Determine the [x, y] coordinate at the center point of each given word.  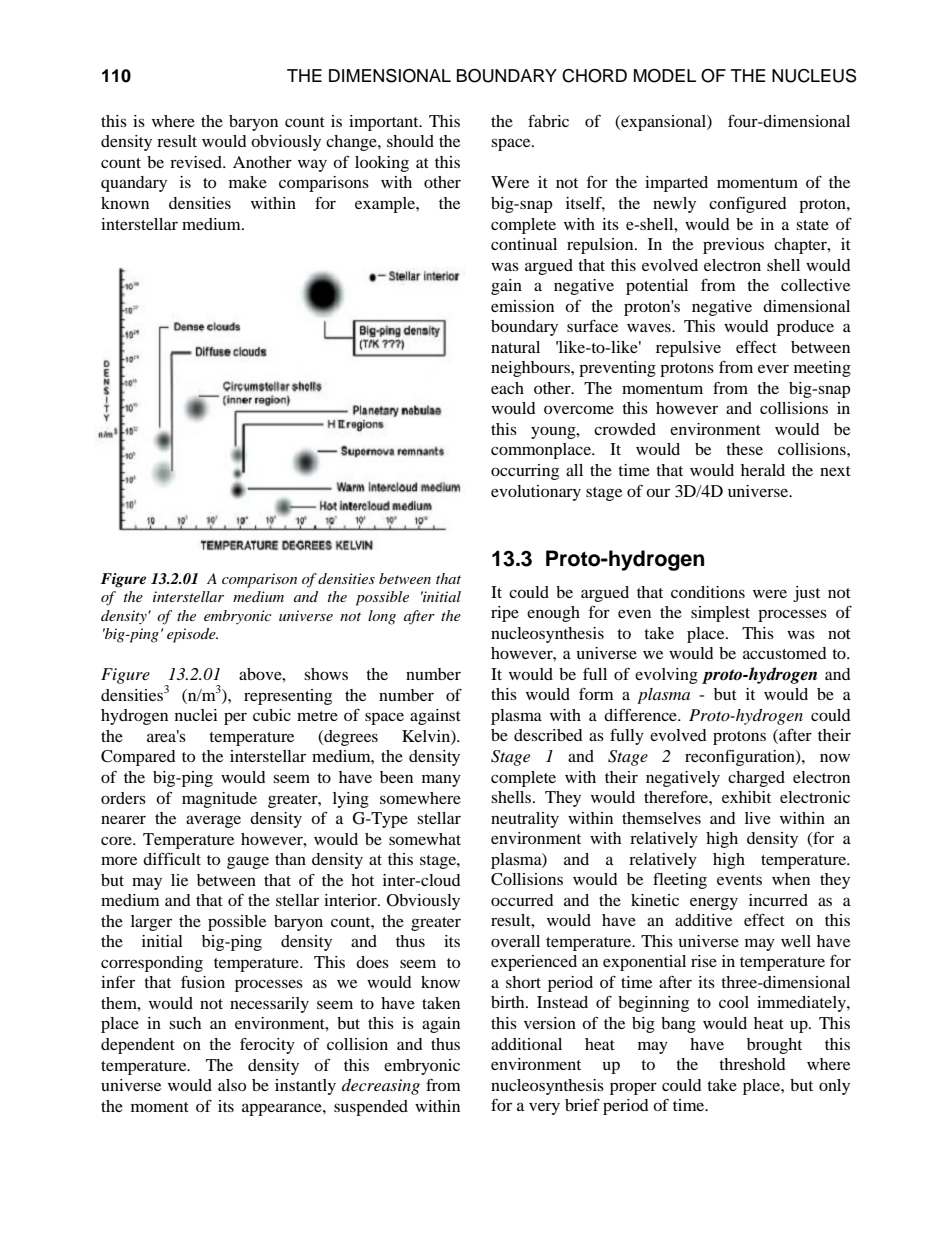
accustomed [784, 653]
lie [179, 880]
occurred [522, 900]
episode [192, 635]
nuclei [196, 715]
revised [197, 162]
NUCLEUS [814, 76]
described [548, 735]
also [232, 1085]
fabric [548, 121]
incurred [778, 900]
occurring [525, 472]
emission [522, 306]
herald [763, 470]
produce [805, 328]
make [248, 182]
